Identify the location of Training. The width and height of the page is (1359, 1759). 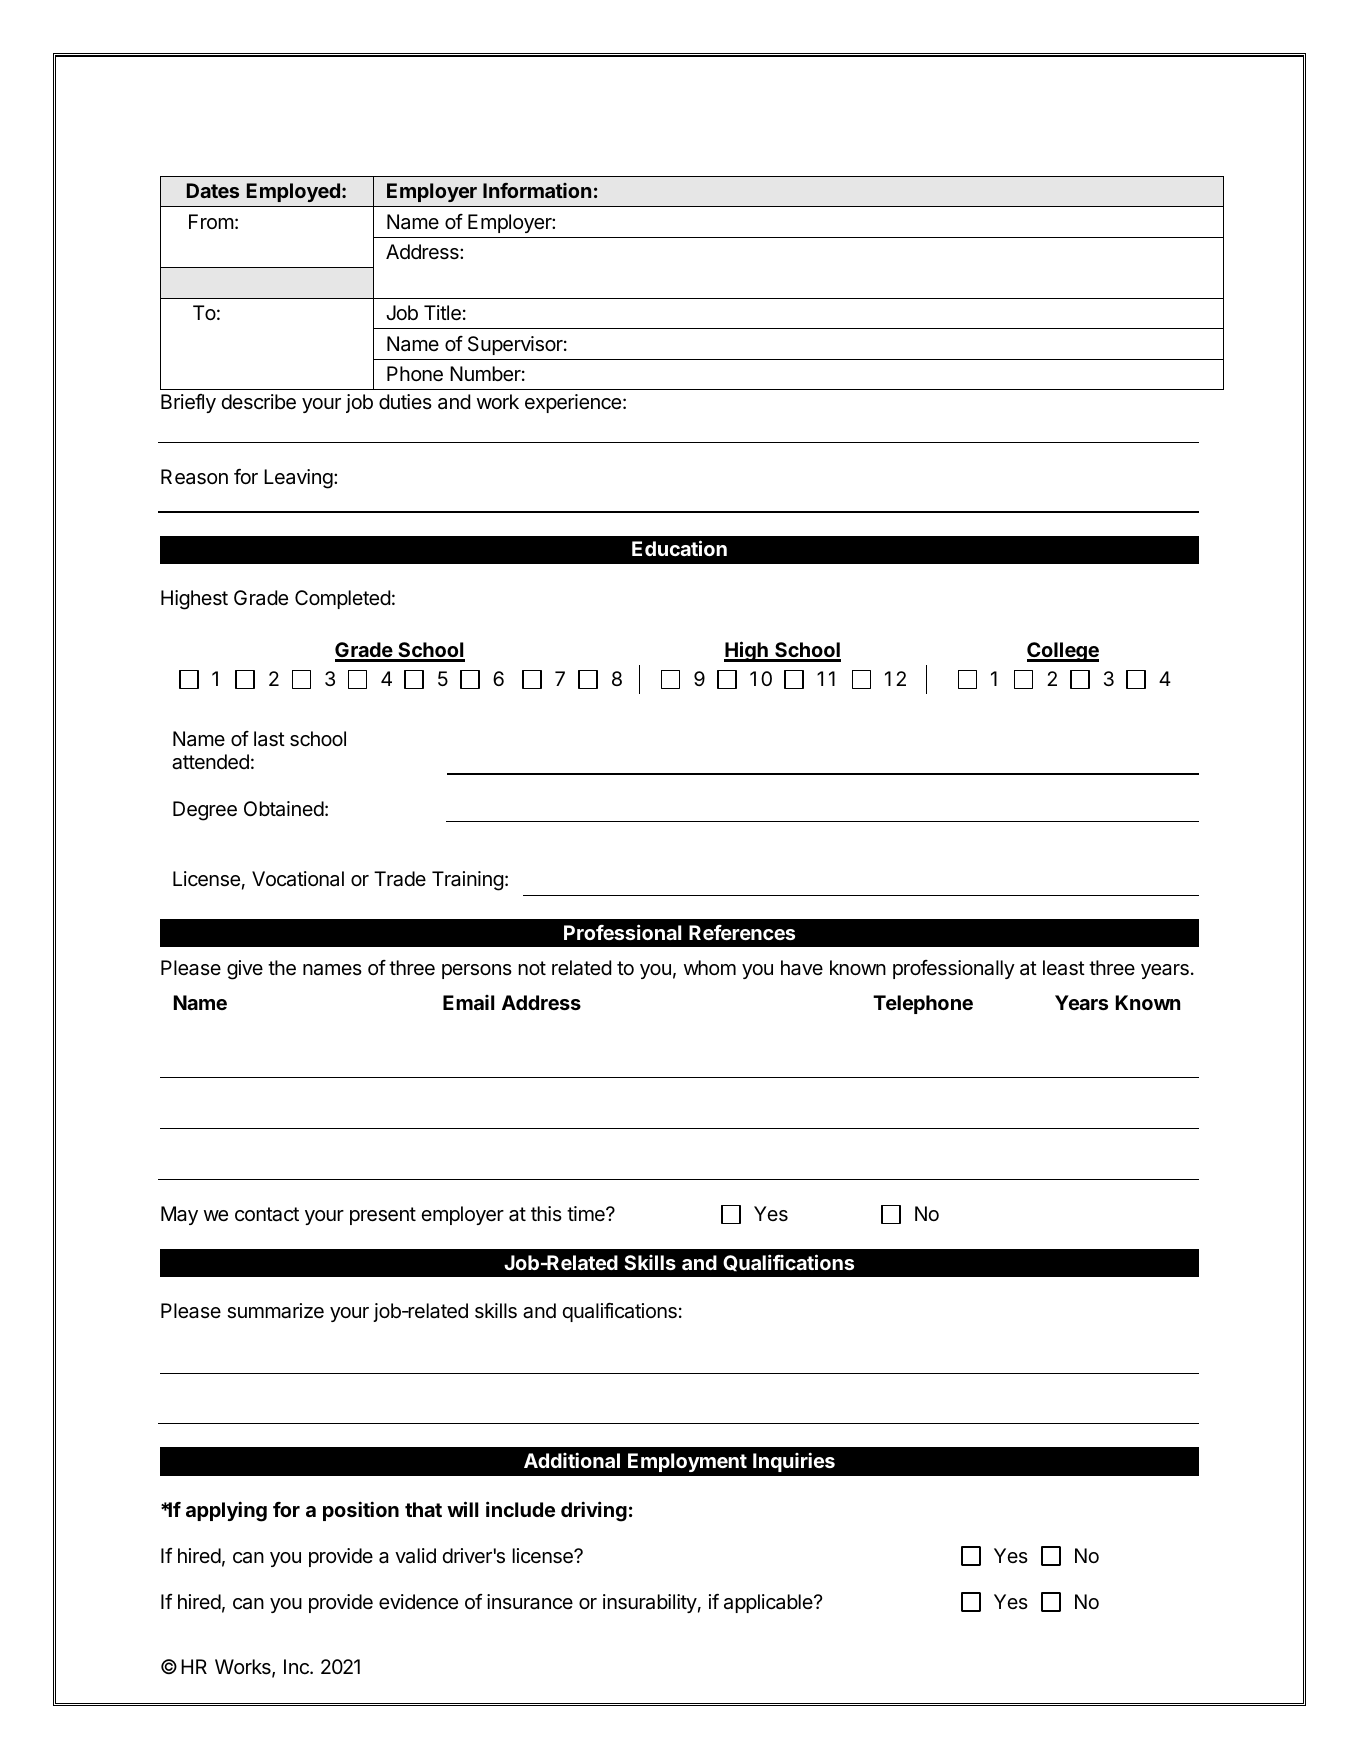
(468, 881).
